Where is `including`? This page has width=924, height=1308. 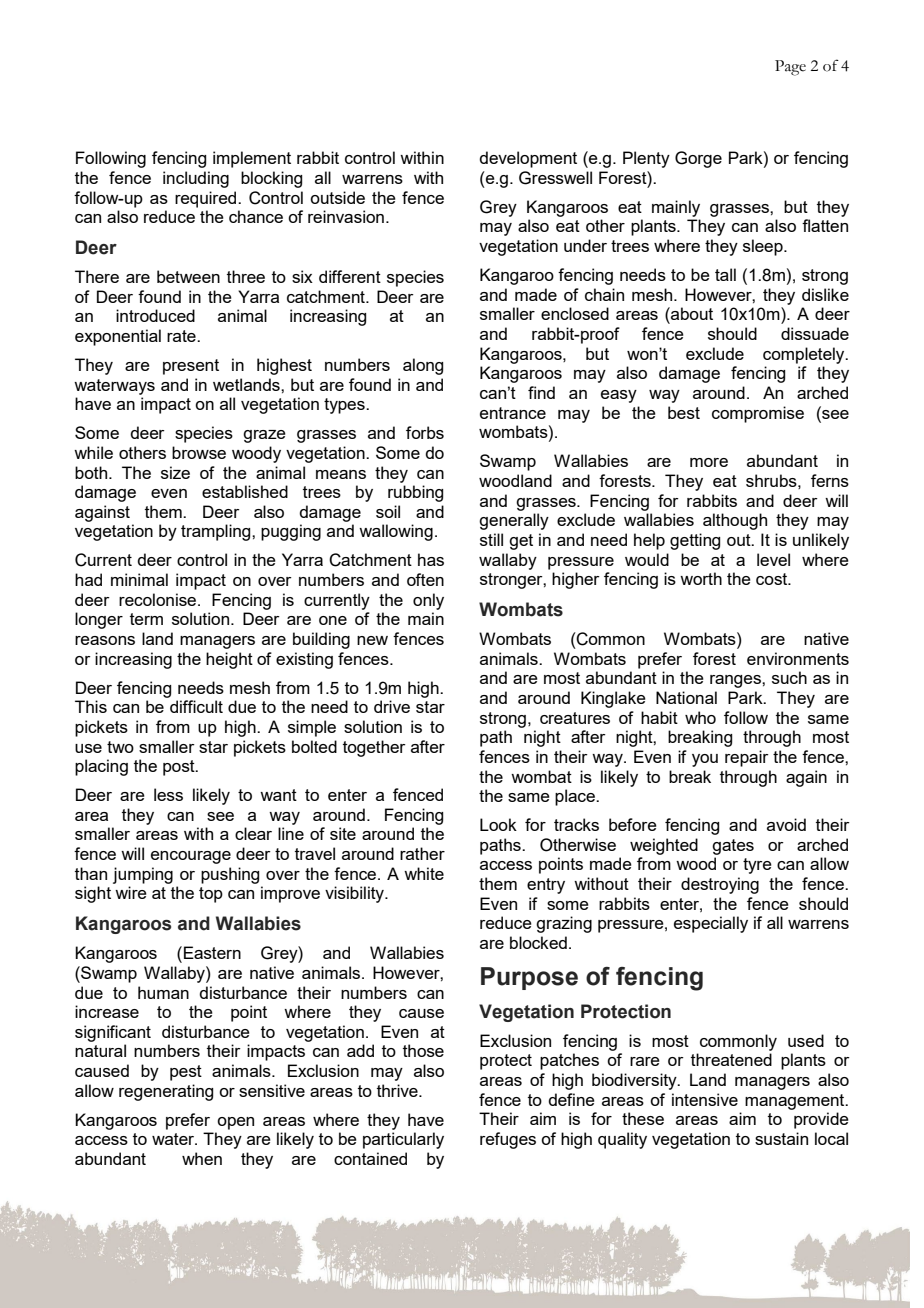 including is located at coordinates (196, 179).
